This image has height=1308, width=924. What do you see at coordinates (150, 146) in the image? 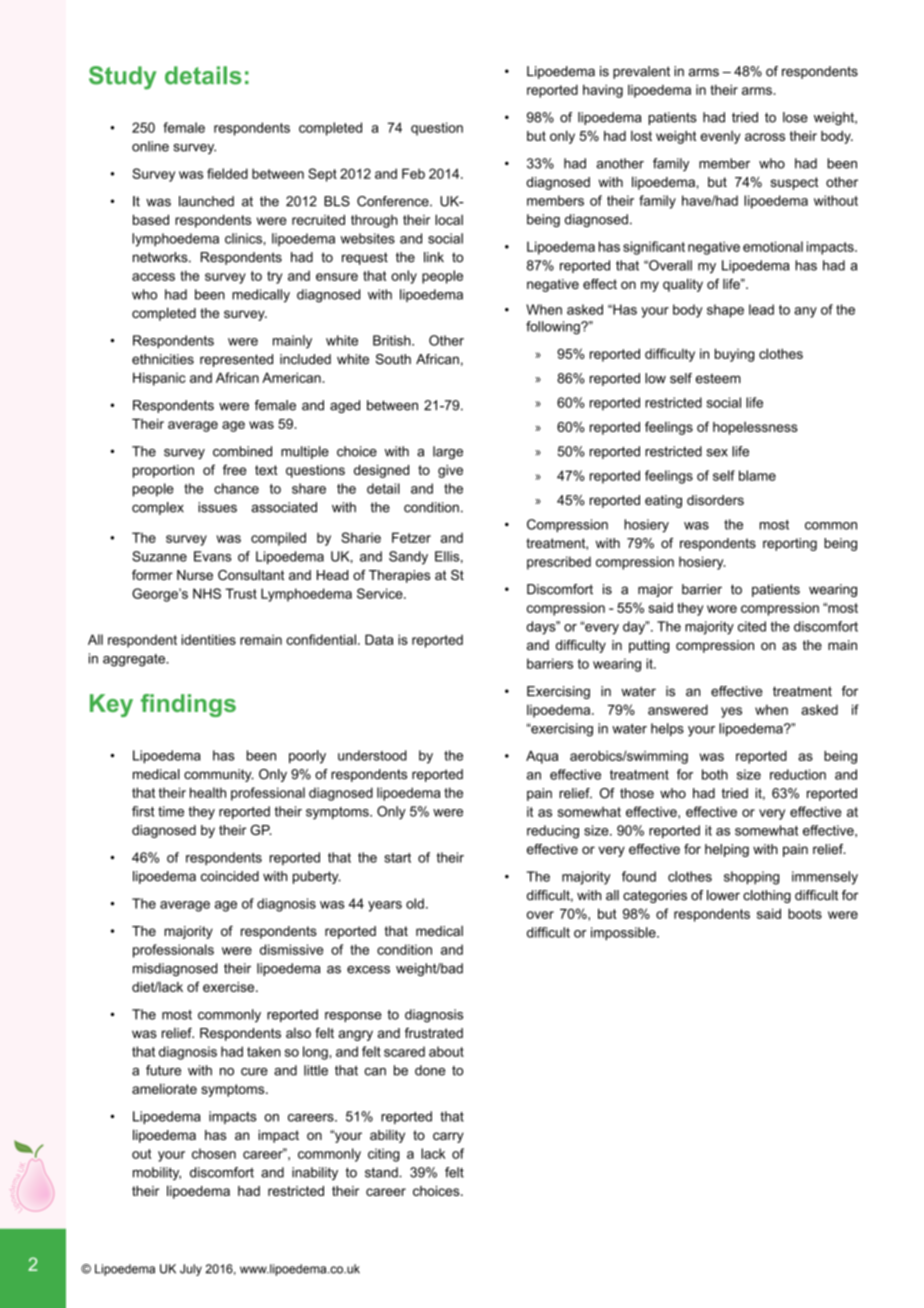
I see `online` at bounding box center [150, 146].
